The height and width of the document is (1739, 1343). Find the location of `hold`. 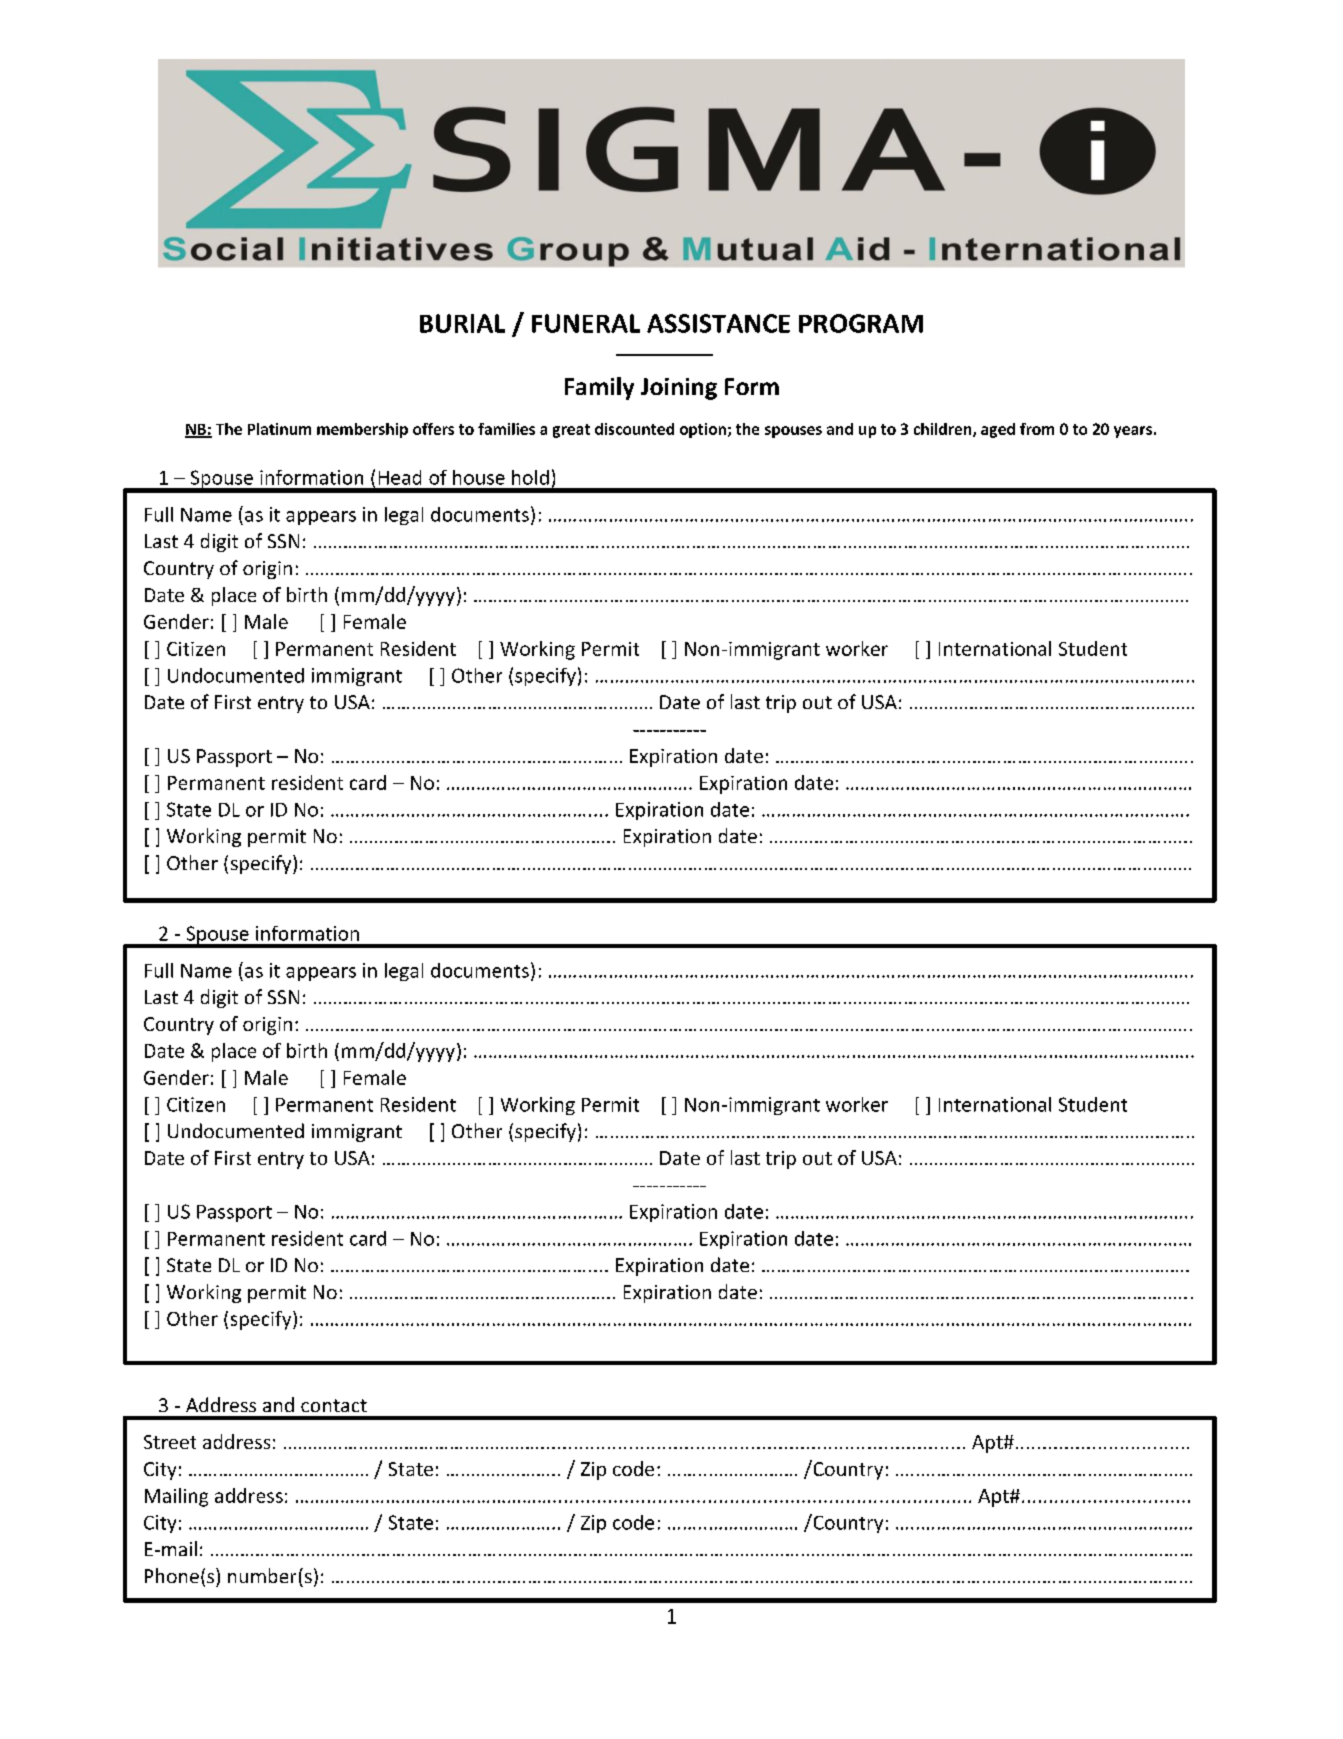

hold is located at coordinates (530, 477).
